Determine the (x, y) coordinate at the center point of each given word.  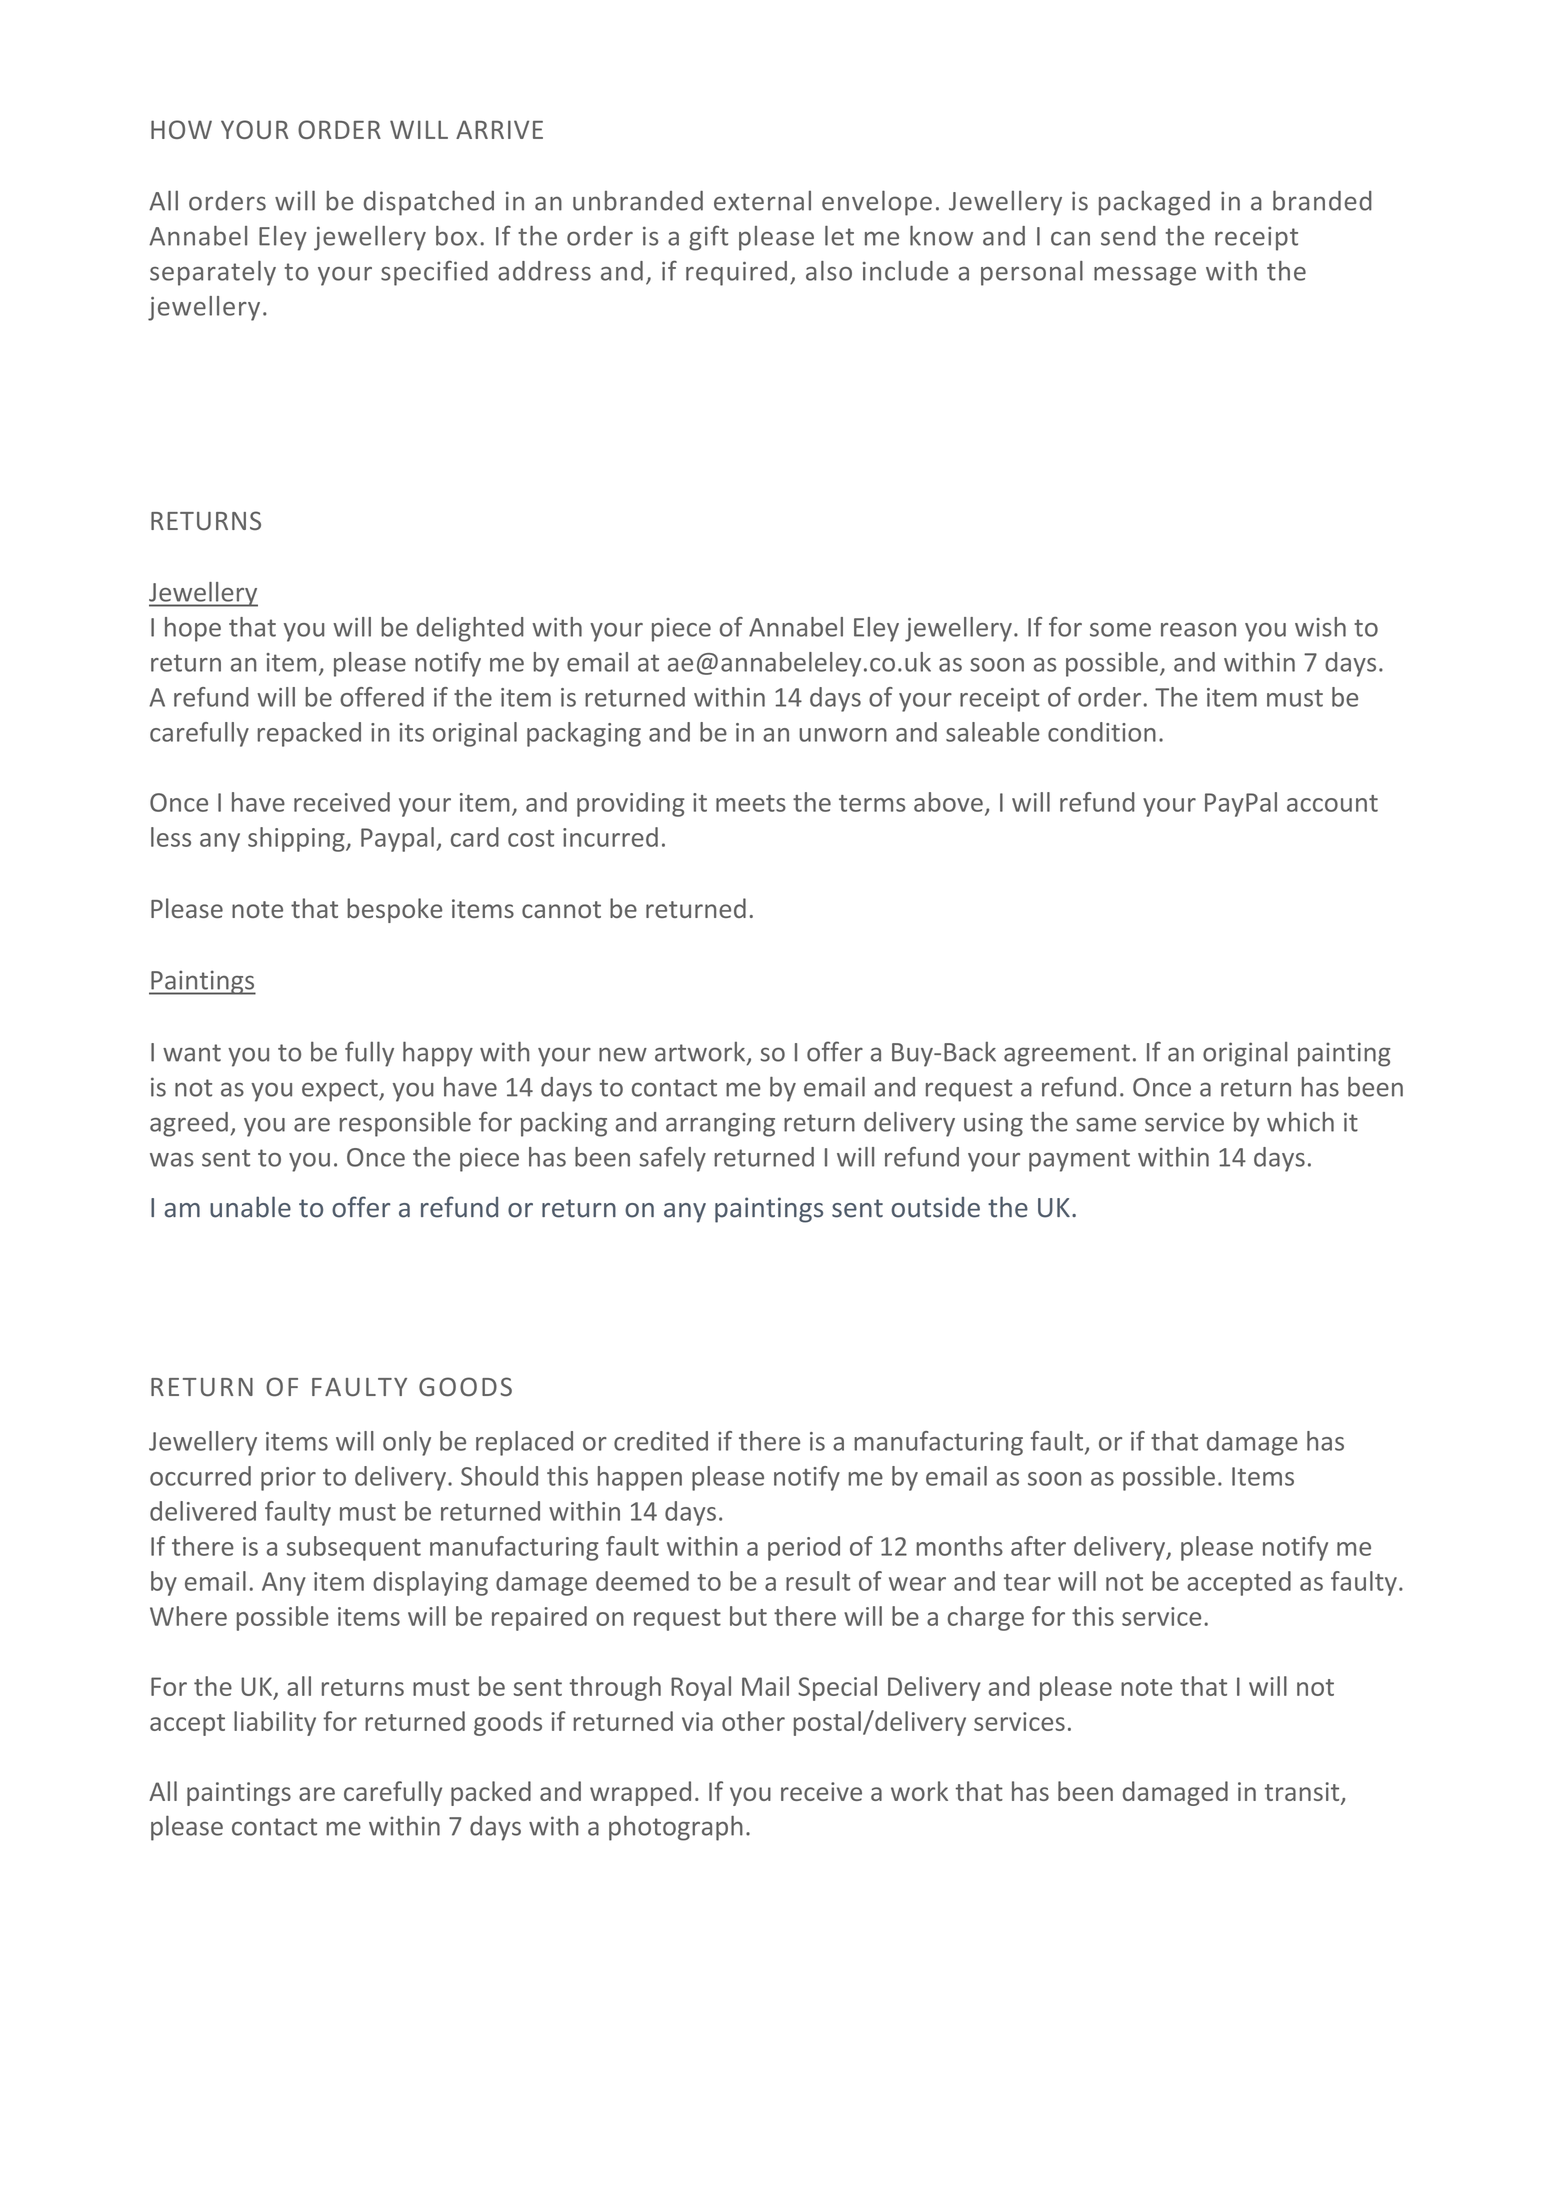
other (753, 1721)
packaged (1154, 203)
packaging (584, 734)
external (762, 201)
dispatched (429, 203)
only (407, 1443)
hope (193, 629)
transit (1303, 1793)
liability (275, 1723)
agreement (1067, 1055)
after (1038, 1546)
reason (1198, 630)
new (623, 1054)
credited (661, 1441)
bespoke (394, 910)
